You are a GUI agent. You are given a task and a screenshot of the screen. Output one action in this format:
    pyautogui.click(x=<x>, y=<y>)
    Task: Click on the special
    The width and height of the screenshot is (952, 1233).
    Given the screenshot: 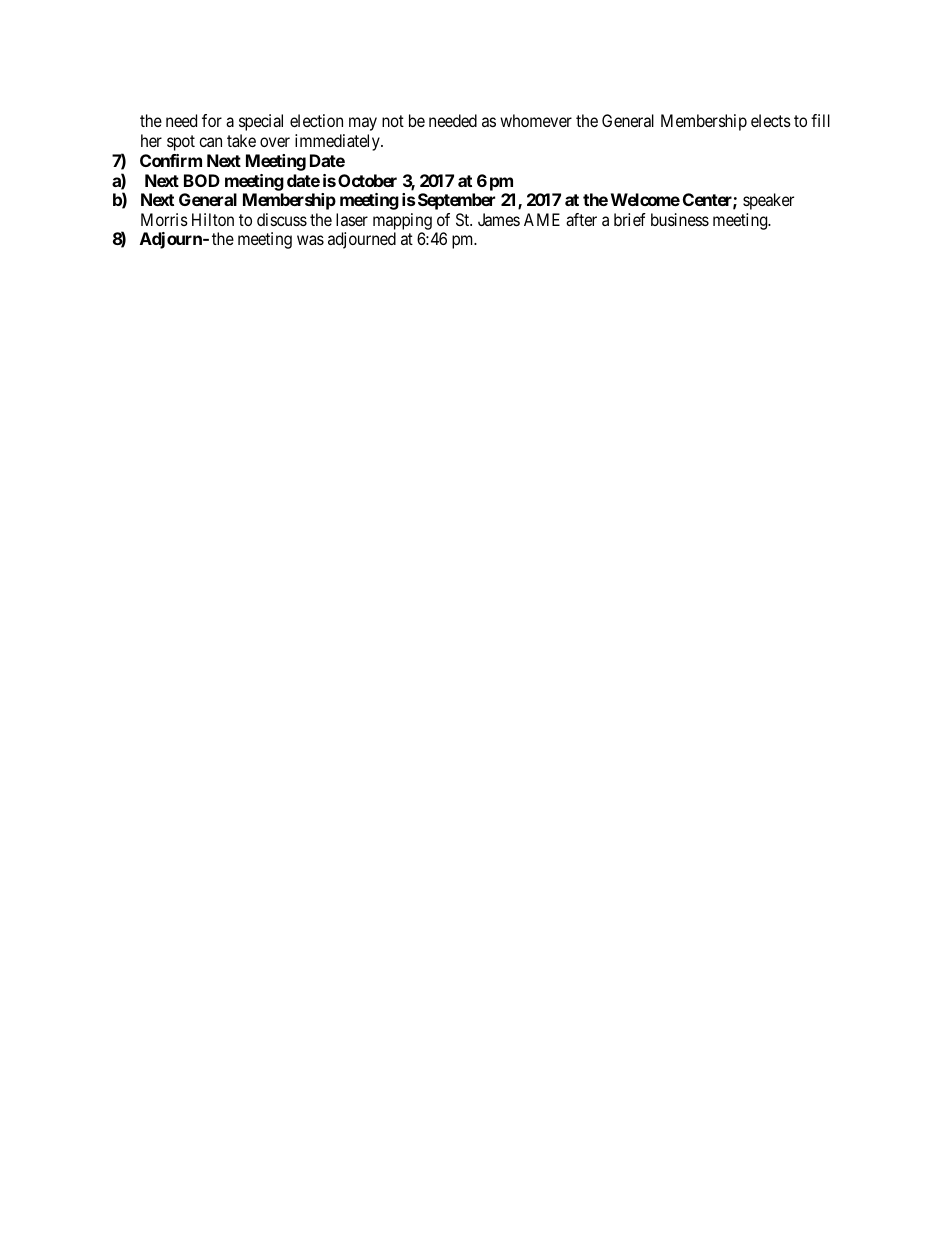 What is the action you would take?
    pyautogui.click(x=261, y=122)
